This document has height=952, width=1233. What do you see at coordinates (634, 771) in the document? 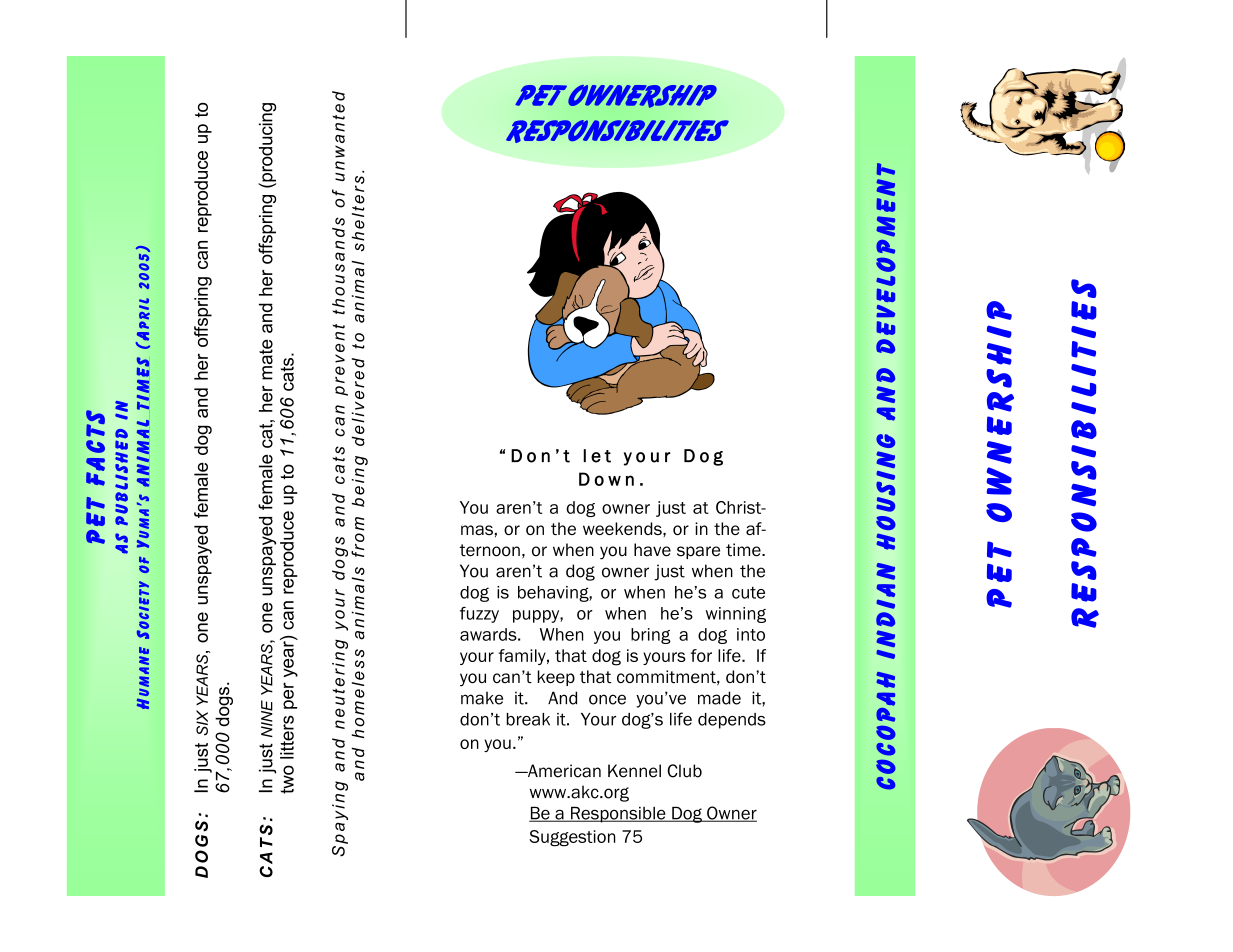
I see `Kennel` at bounding box center [634, 771].
